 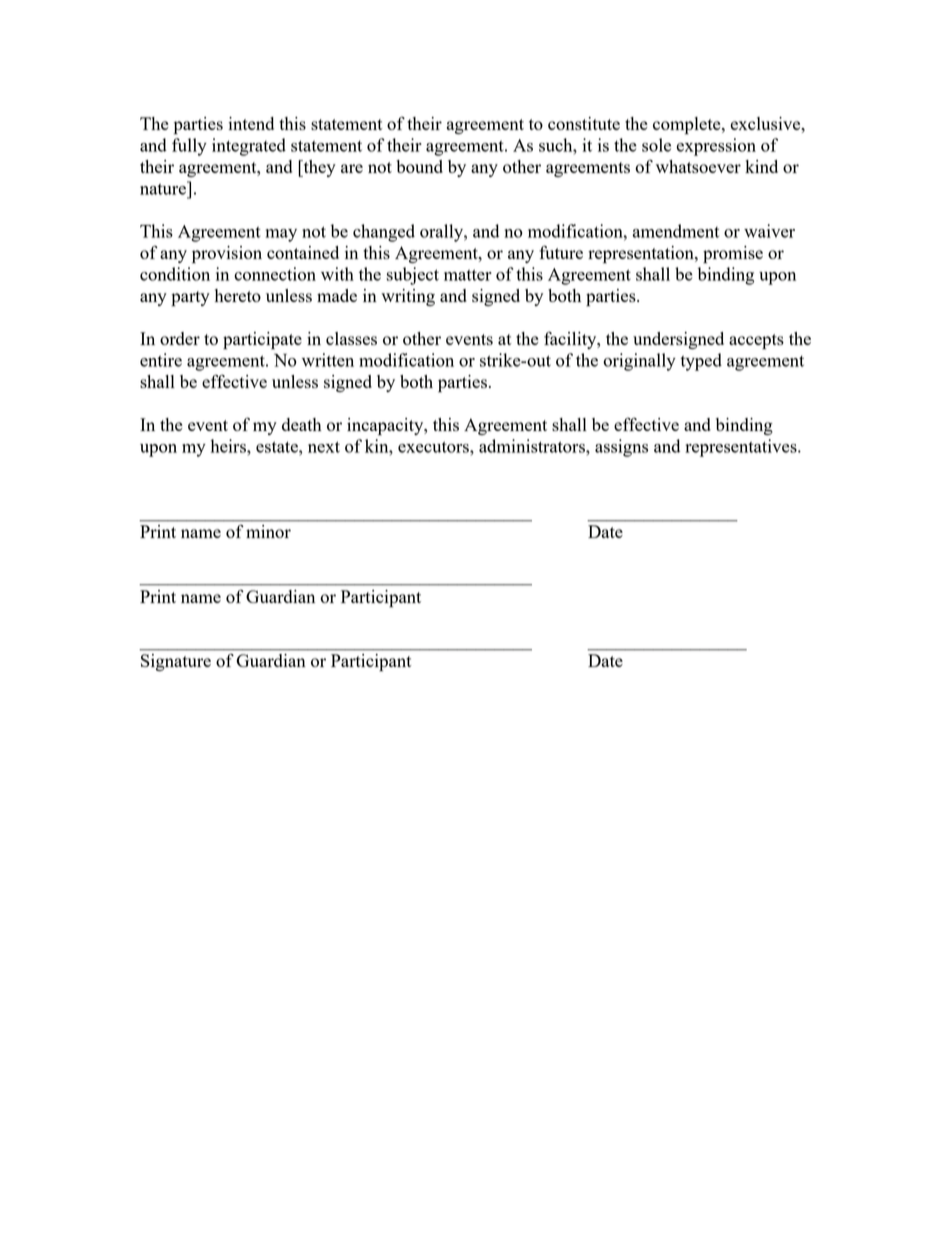 What do you see at coordinates (268, 531) in the screenshot?
I see `minor` at bounding box center [268, 531].
